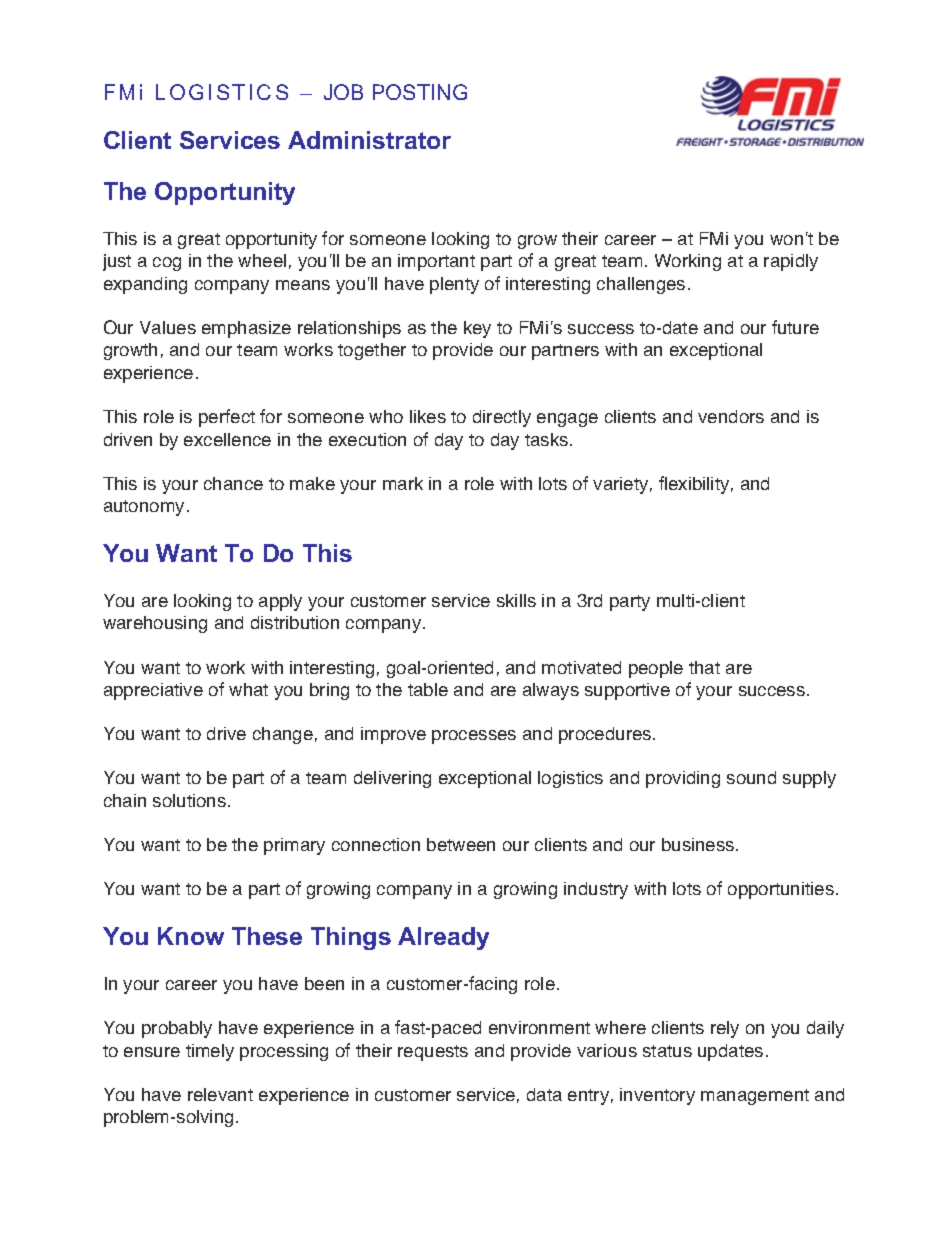 Image resolution: width=952 pixels, height=1233 pixels. I want to click on POSTING, so click(420, 92).
